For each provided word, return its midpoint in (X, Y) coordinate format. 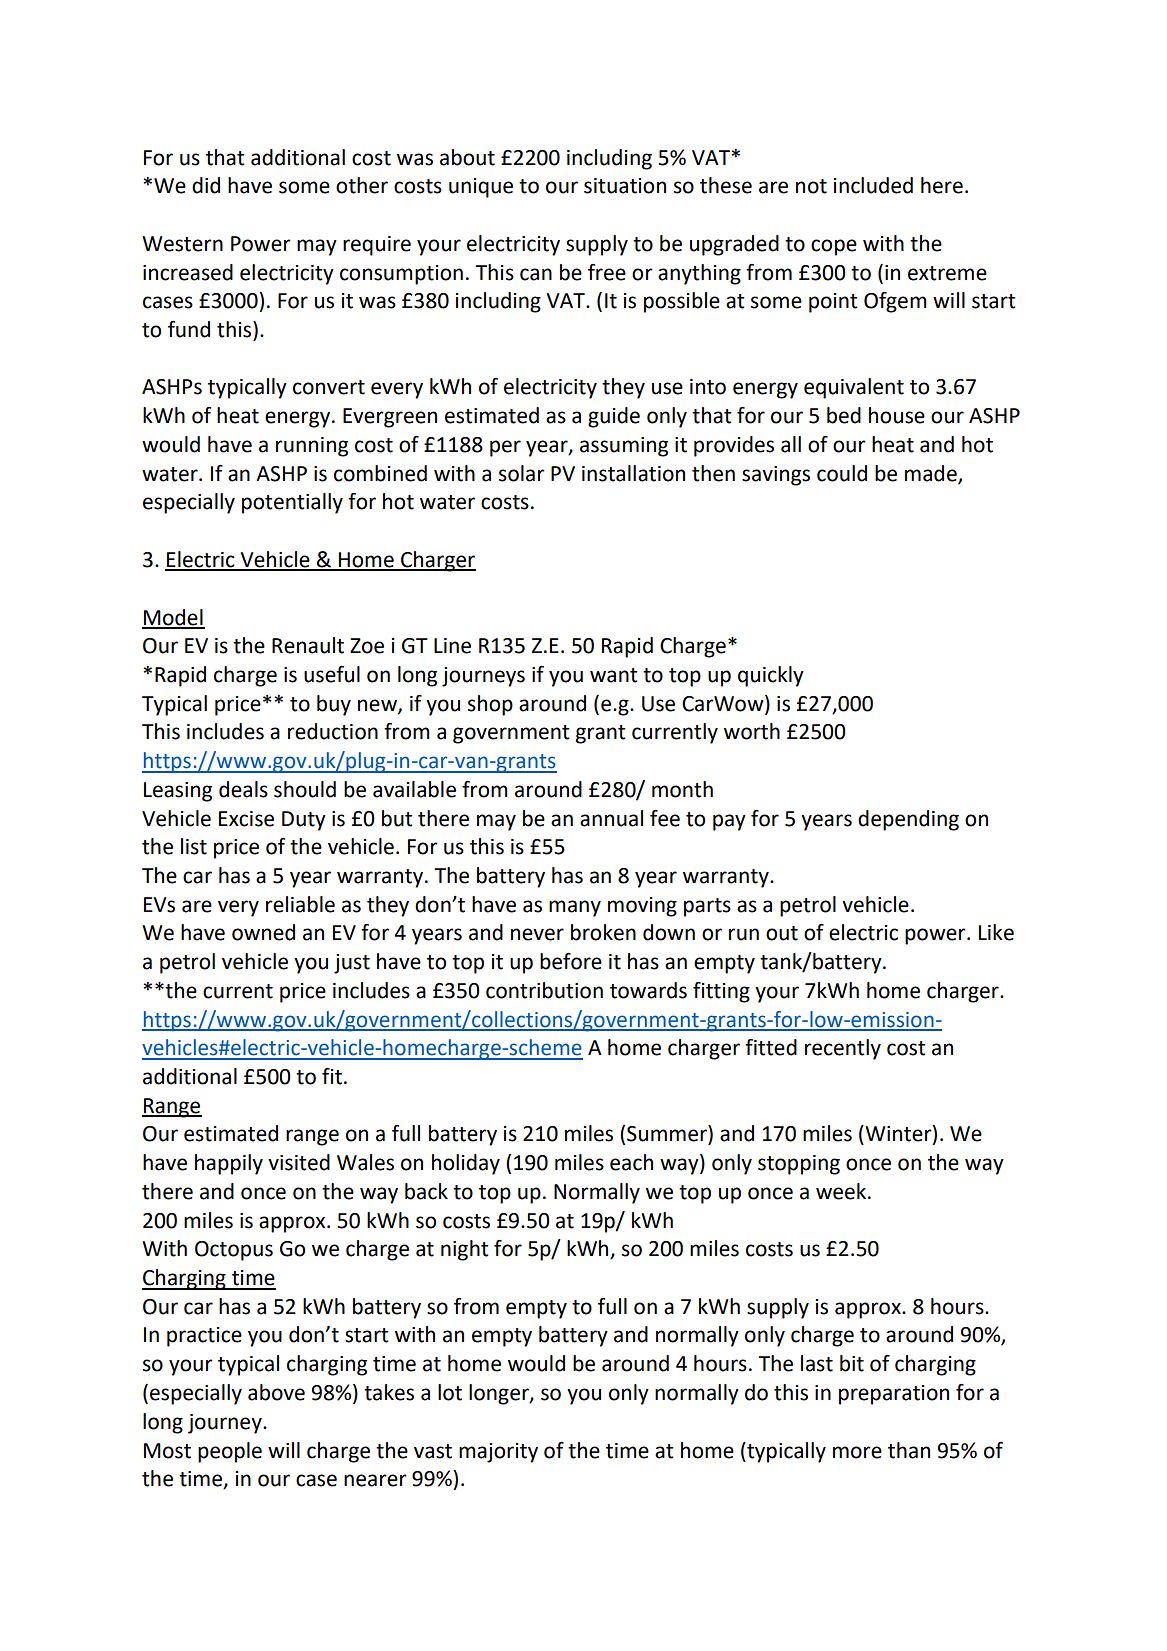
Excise (246, 819)
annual (611, 818)
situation (625, 186)
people (230, 1452)
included (873, 185)
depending (908, 820)
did (206, 185)
